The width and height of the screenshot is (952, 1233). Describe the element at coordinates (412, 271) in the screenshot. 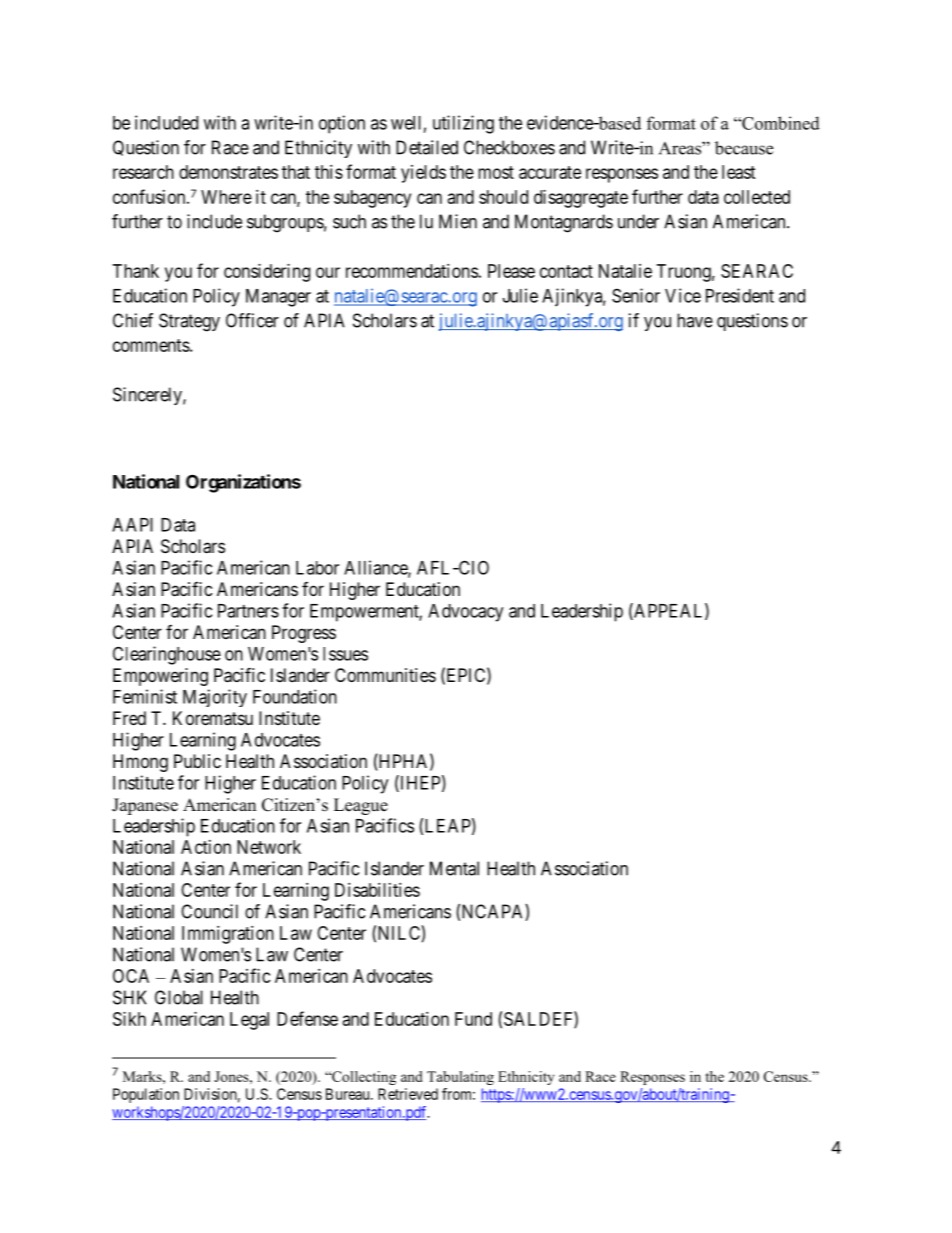

I see `recommendations` at that location.
